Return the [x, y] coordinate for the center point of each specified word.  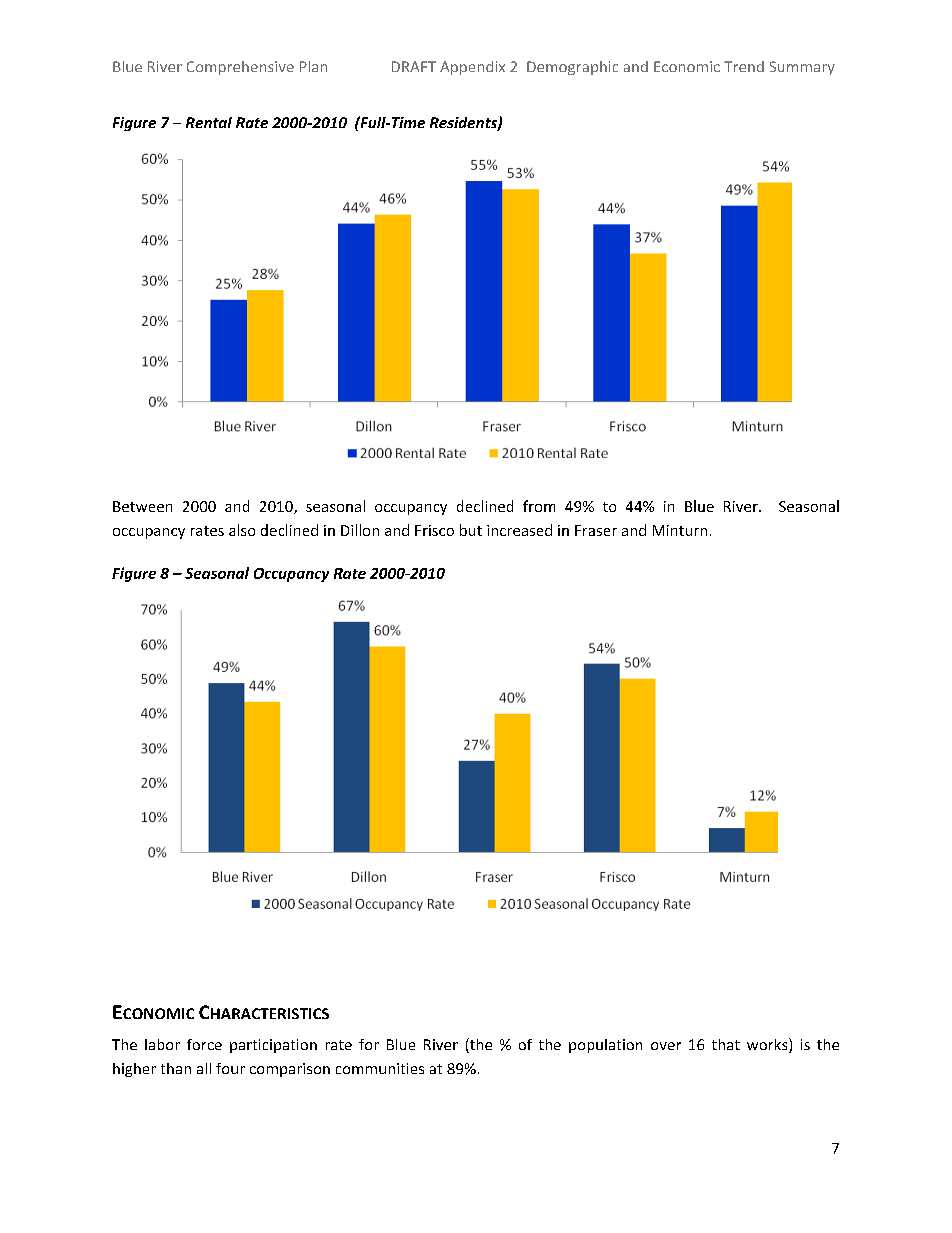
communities [380, 1068]
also [242, 530]
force [204, 1044]
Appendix [472, 68]
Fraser [596, 530]
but [471, 530]
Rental [209, 122]
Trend [744, 66]
